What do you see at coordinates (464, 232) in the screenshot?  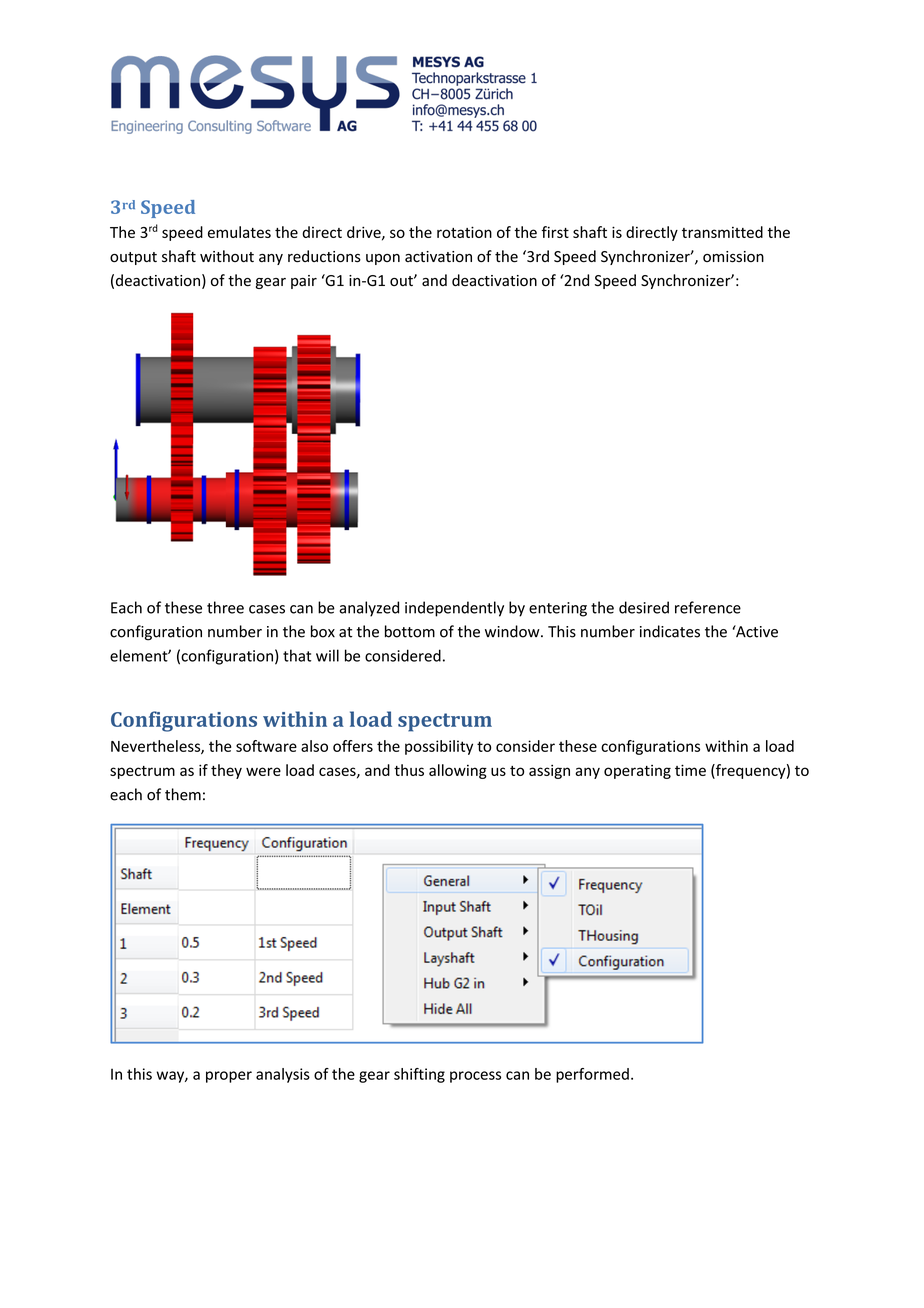 I see `rotation` at bounding box center [464, 232].
